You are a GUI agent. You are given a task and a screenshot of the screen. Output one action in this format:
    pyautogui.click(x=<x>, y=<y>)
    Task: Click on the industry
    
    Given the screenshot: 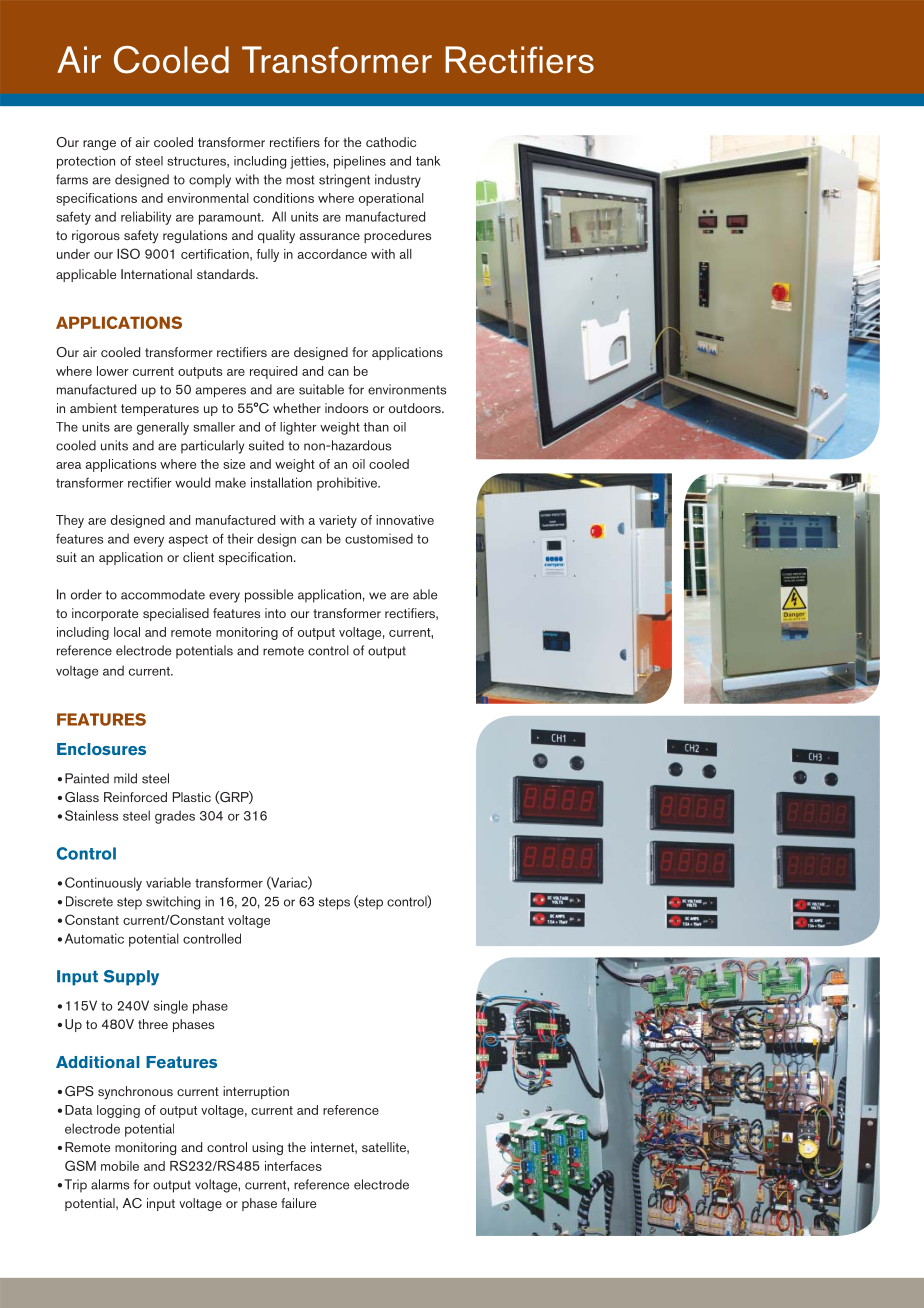 What is the action you would take?
    pyautogui.click(x=398, y=181)
